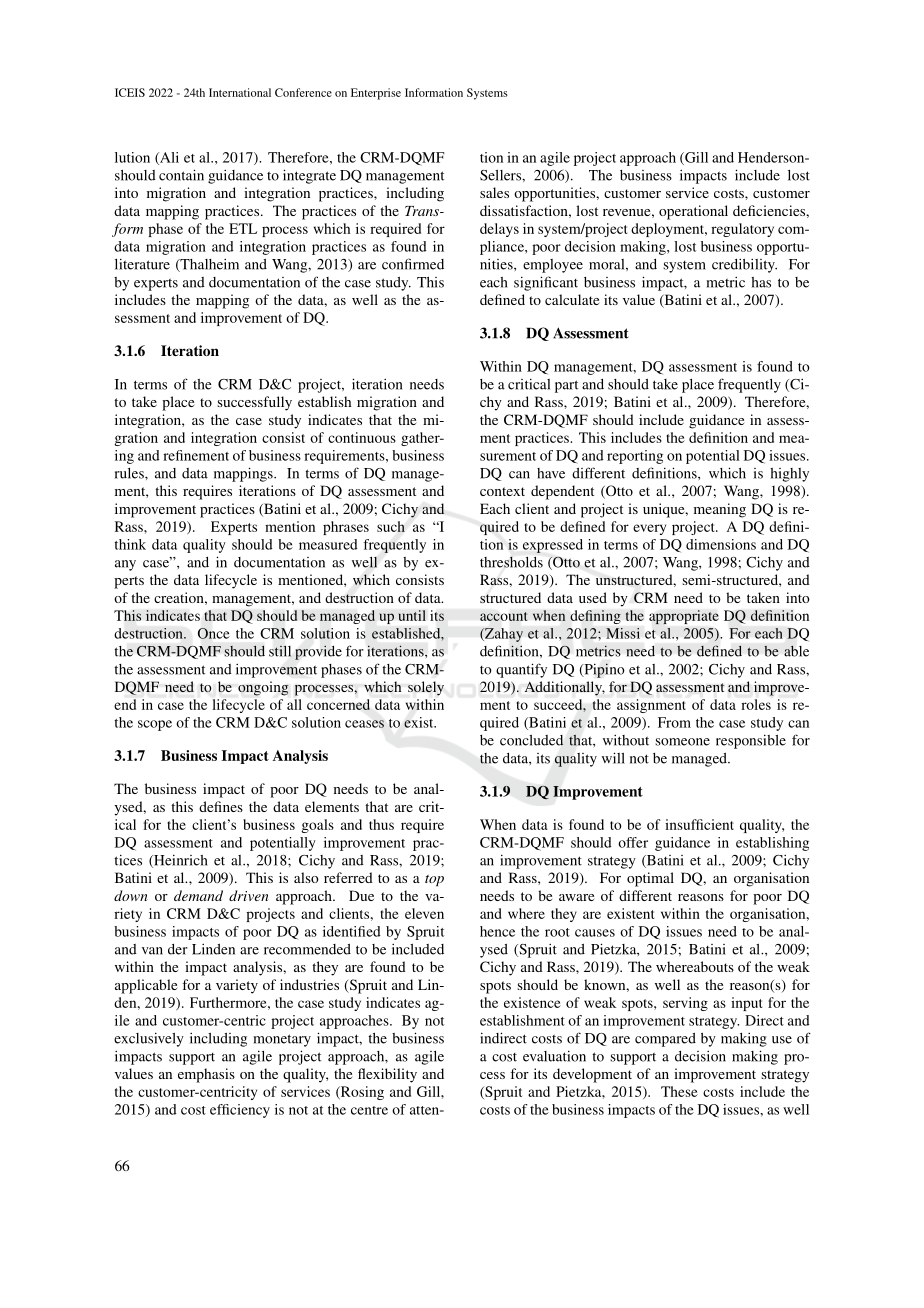 The height and width of the screenshot is (1308, 924). Describe the element at coordinates (206, 1075) in the screenshot. I see `emphasis` at that location.
